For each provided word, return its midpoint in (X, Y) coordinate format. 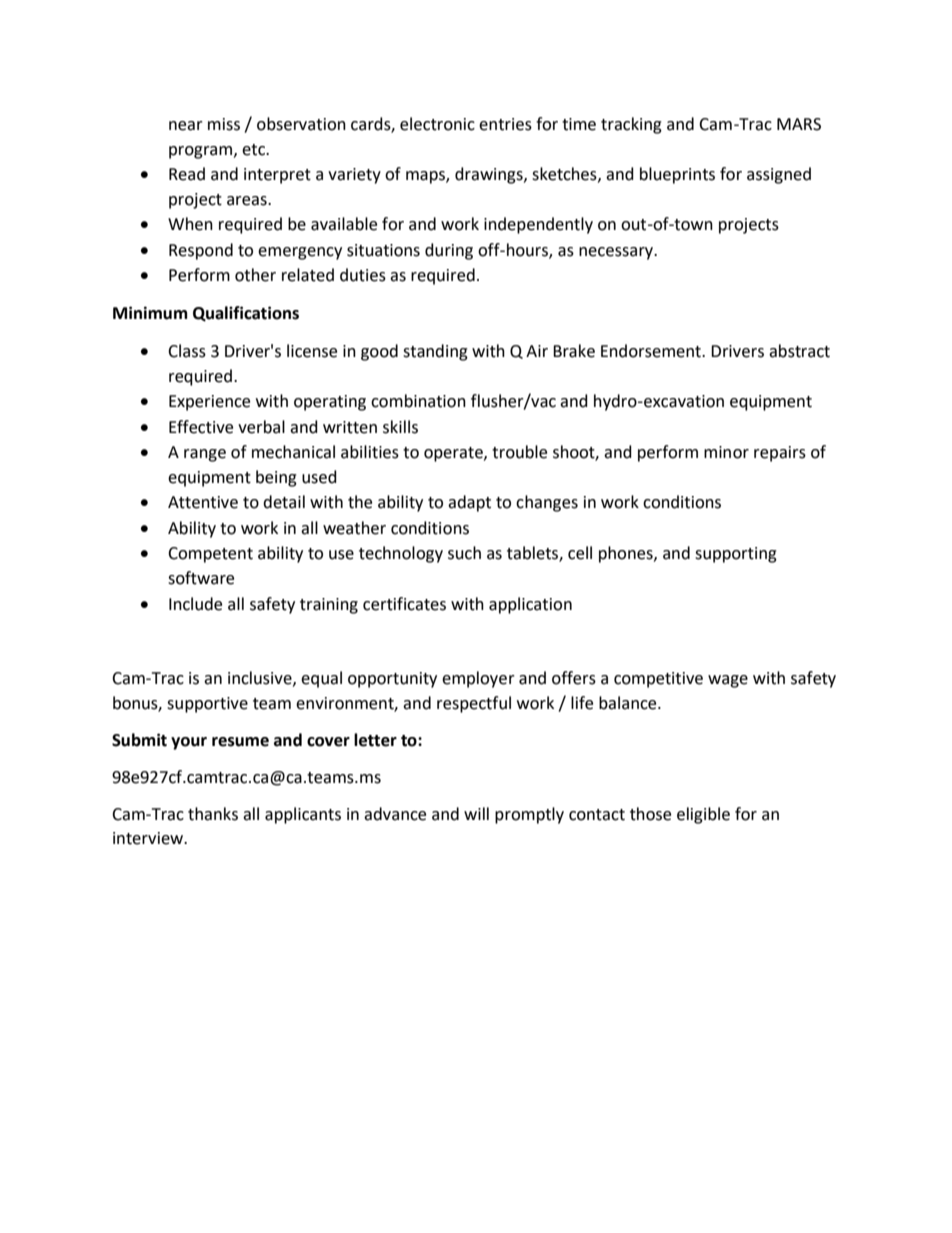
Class (187, 351)
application (530, 605)
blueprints (677, 175)
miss (224, 124)
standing (435, 352)
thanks (213, 814)
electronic (437, 124)
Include (195, 604)
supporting (736, 555)
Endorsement (652, 351)
